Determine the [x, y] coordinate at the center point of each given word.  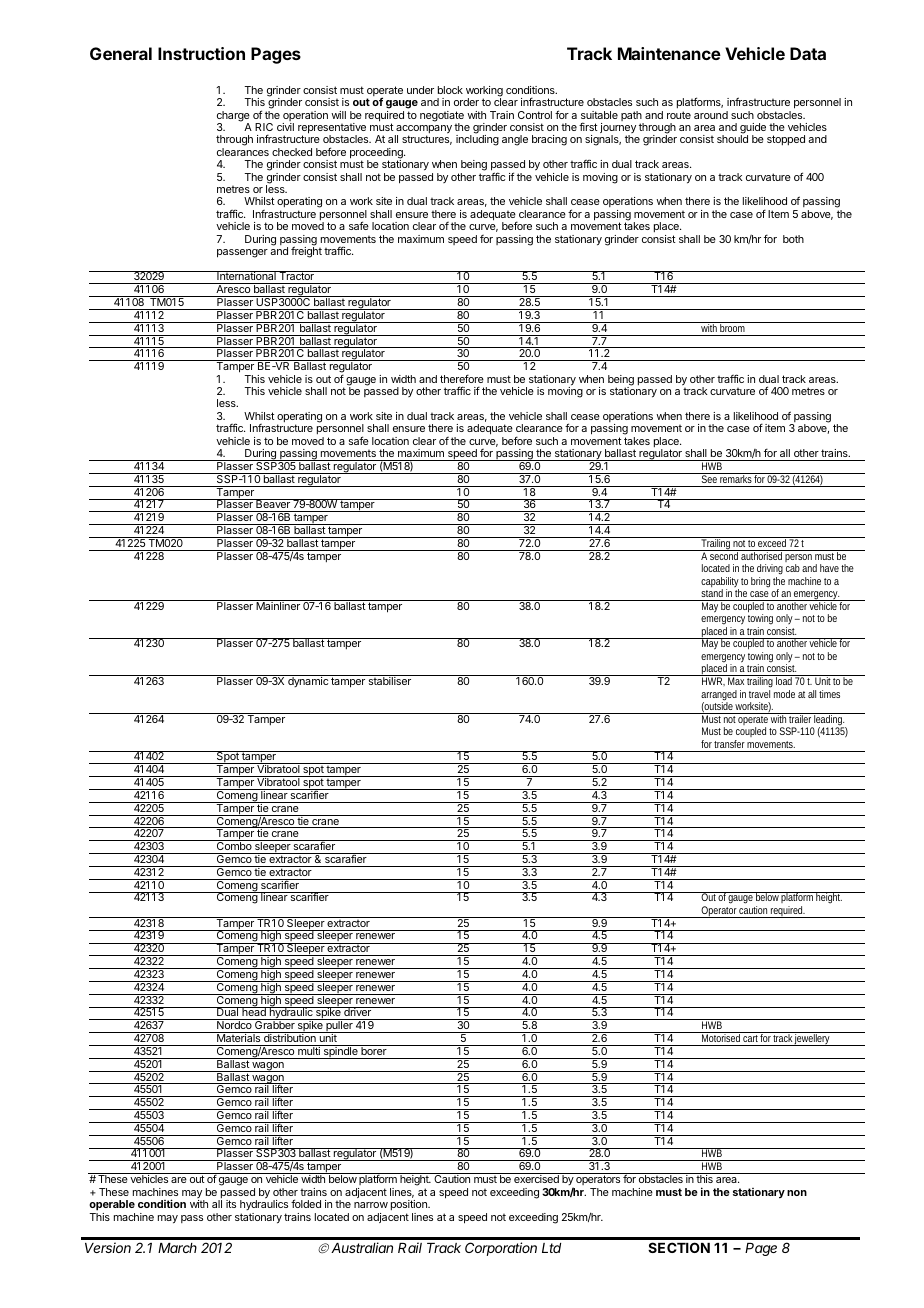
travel [759, 694]
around [711, 115]
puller [339, 1026]
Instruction [201, 53]
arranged [719, 696]
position [410, 1205]
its [231, 1204]
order [466, 102]
